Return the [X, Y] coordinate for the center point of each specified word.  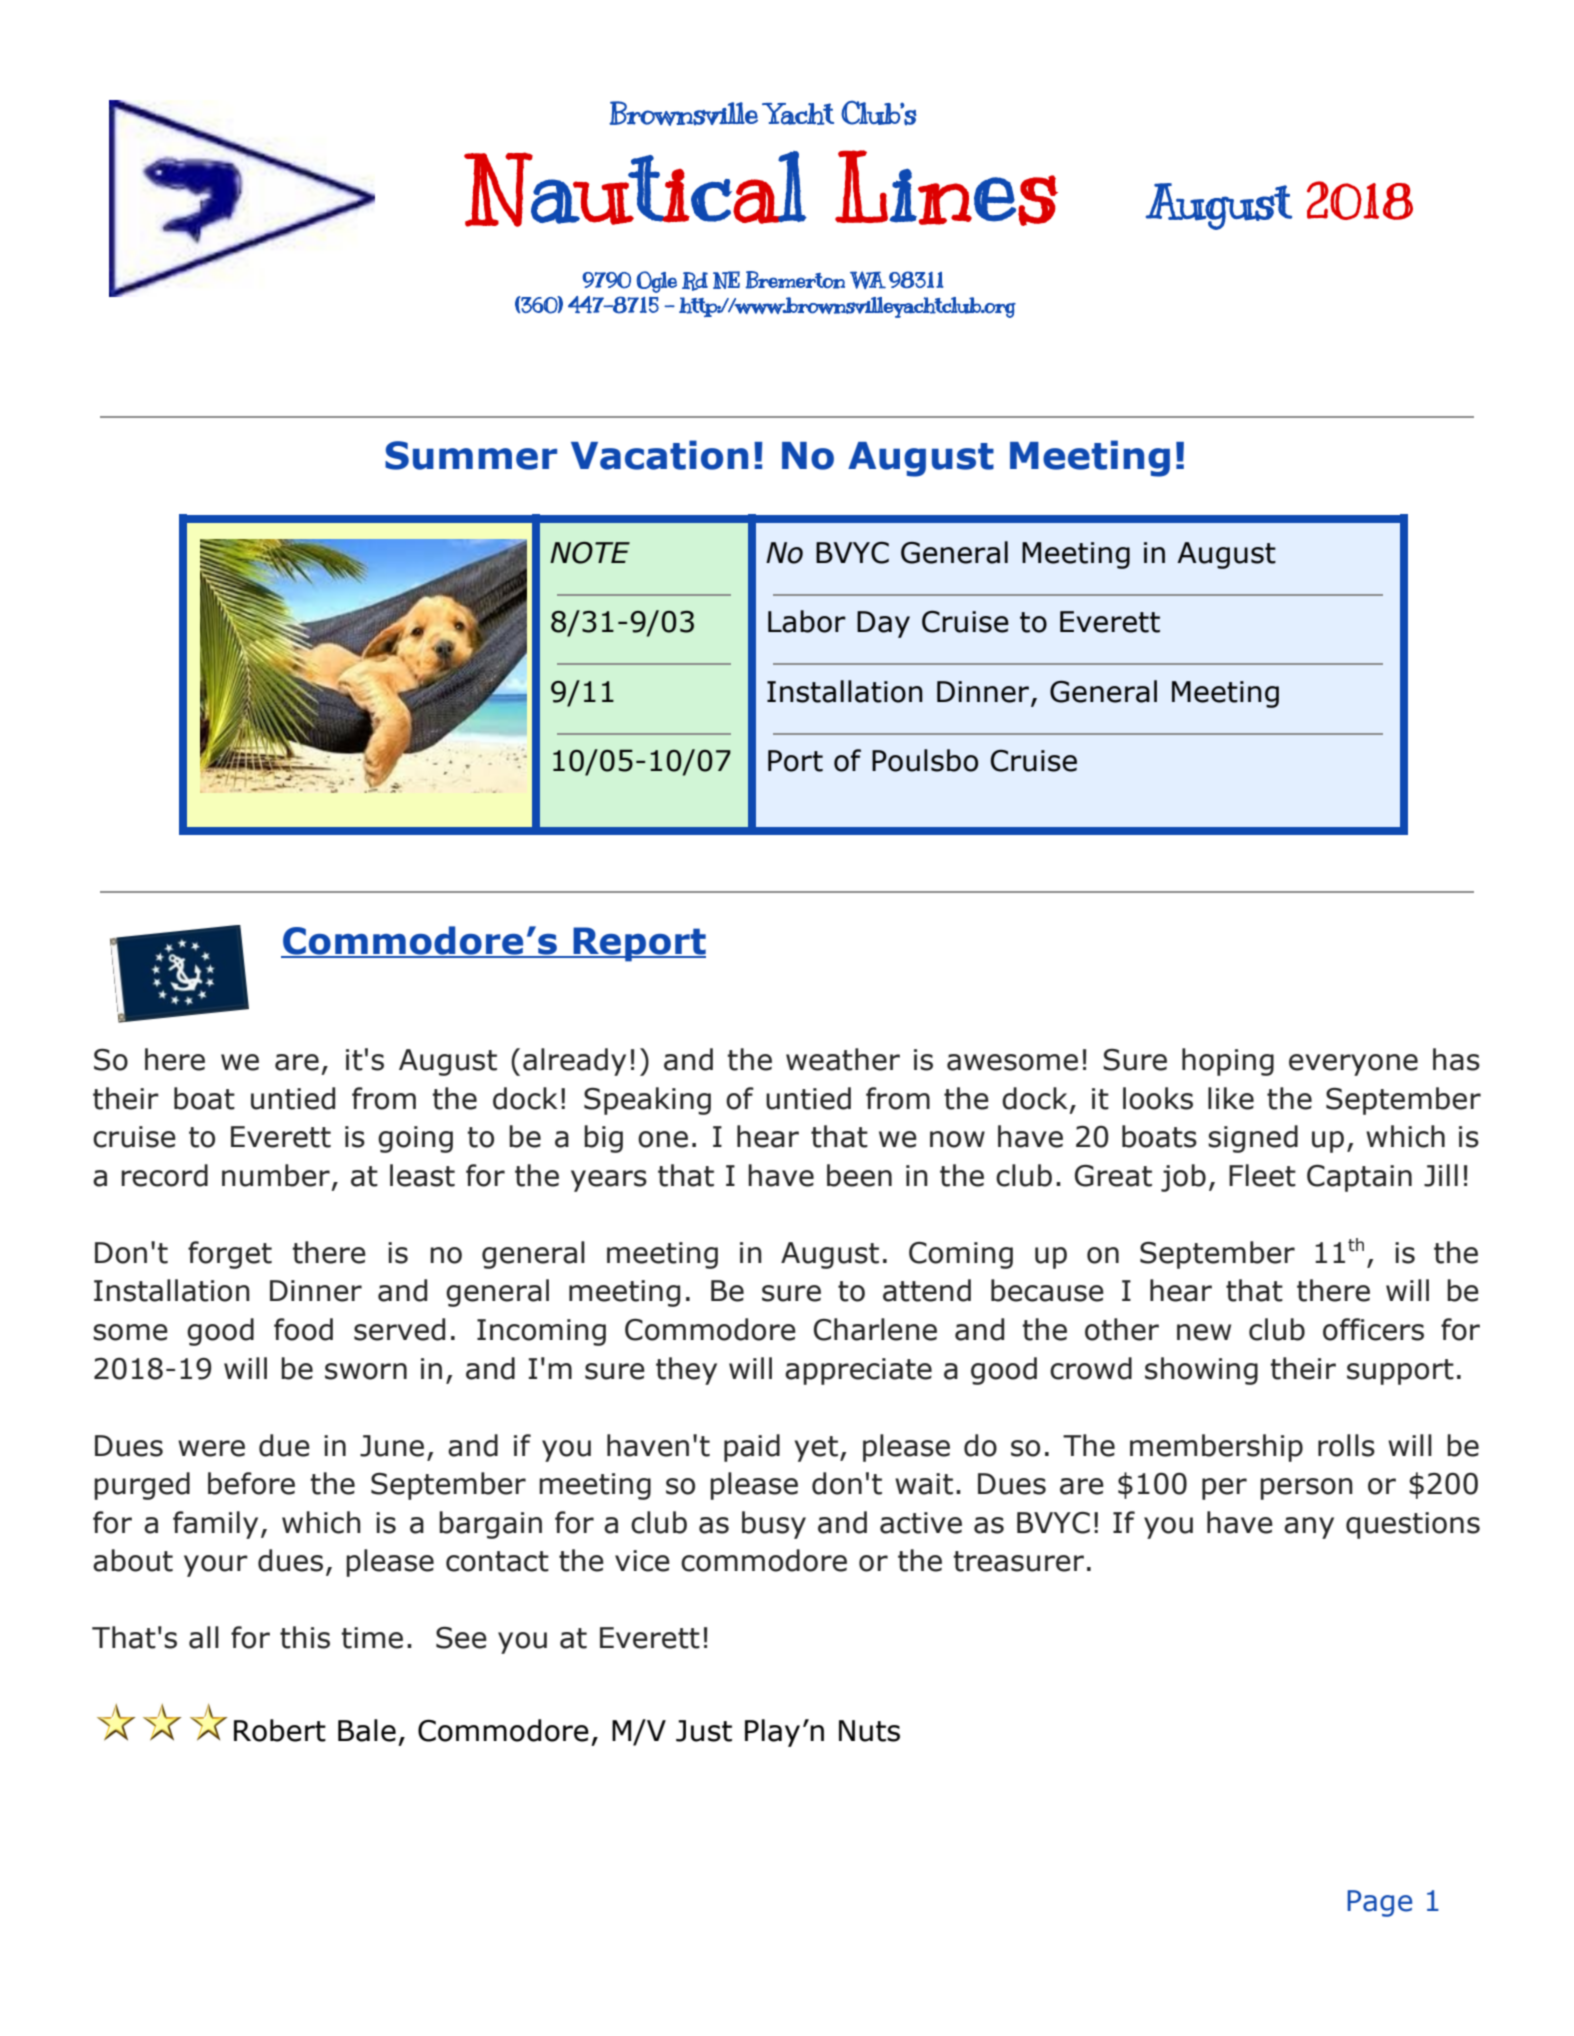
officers [1373, 1329]
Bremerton [795, 280]
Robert [280, 1730]
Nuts [869, 1731]
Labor [807, 621]
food [303, 1329]
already [574, 1062]
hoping [1228, 1062]
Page [1379, 1903]
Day [883, 624]
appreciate [858, 1371]
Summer [471, 455]
